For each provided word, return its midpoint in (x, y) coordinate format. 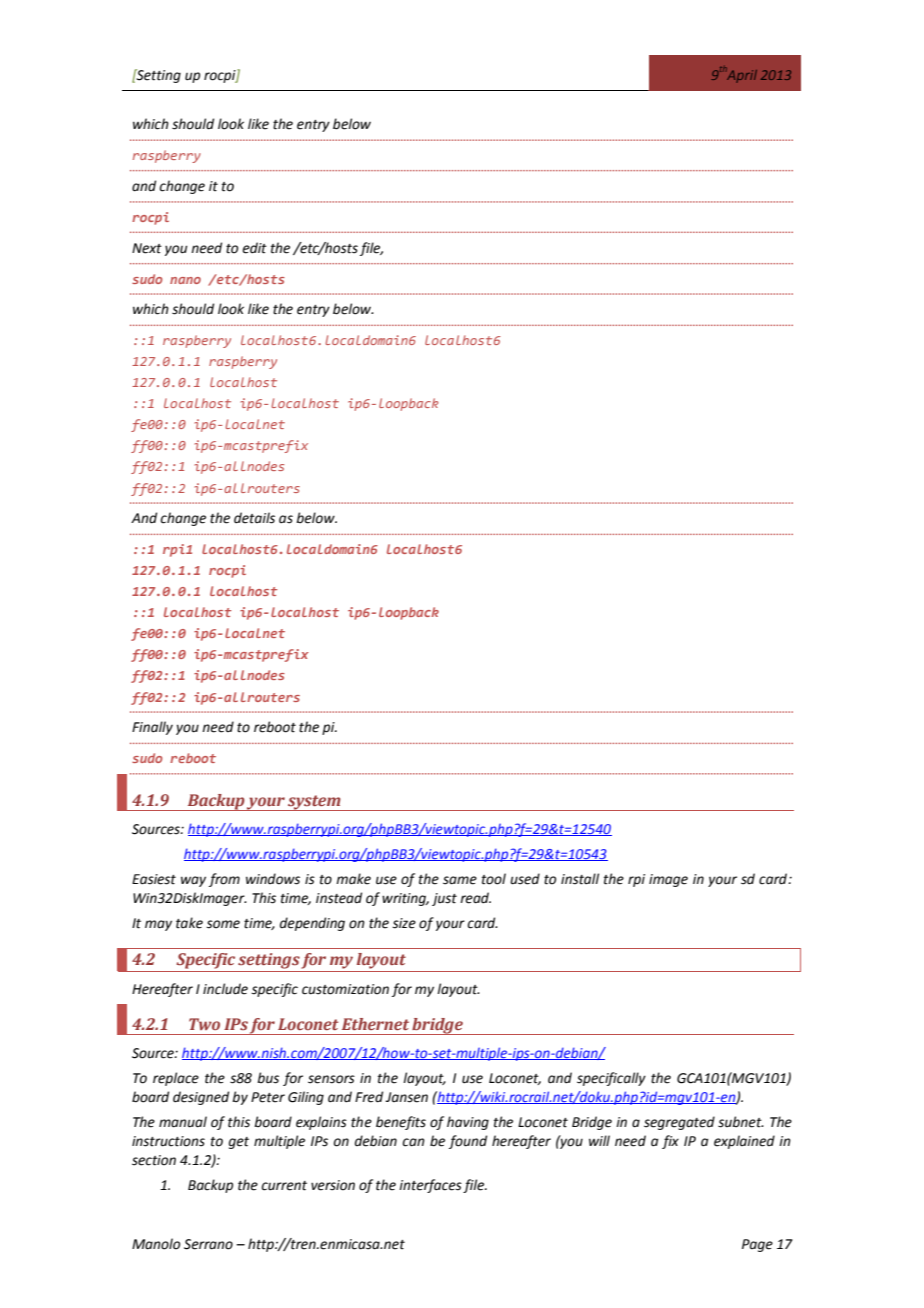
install (580, 879)
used (525, 879)
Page (757, 1245)
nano (185, 280)
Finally (152, 728)
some (223, 924)
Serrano (208, 1244)
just (444, 899)
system (314, 803)
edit (254, 248)
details (254, 518)
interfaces (430, 1186)
